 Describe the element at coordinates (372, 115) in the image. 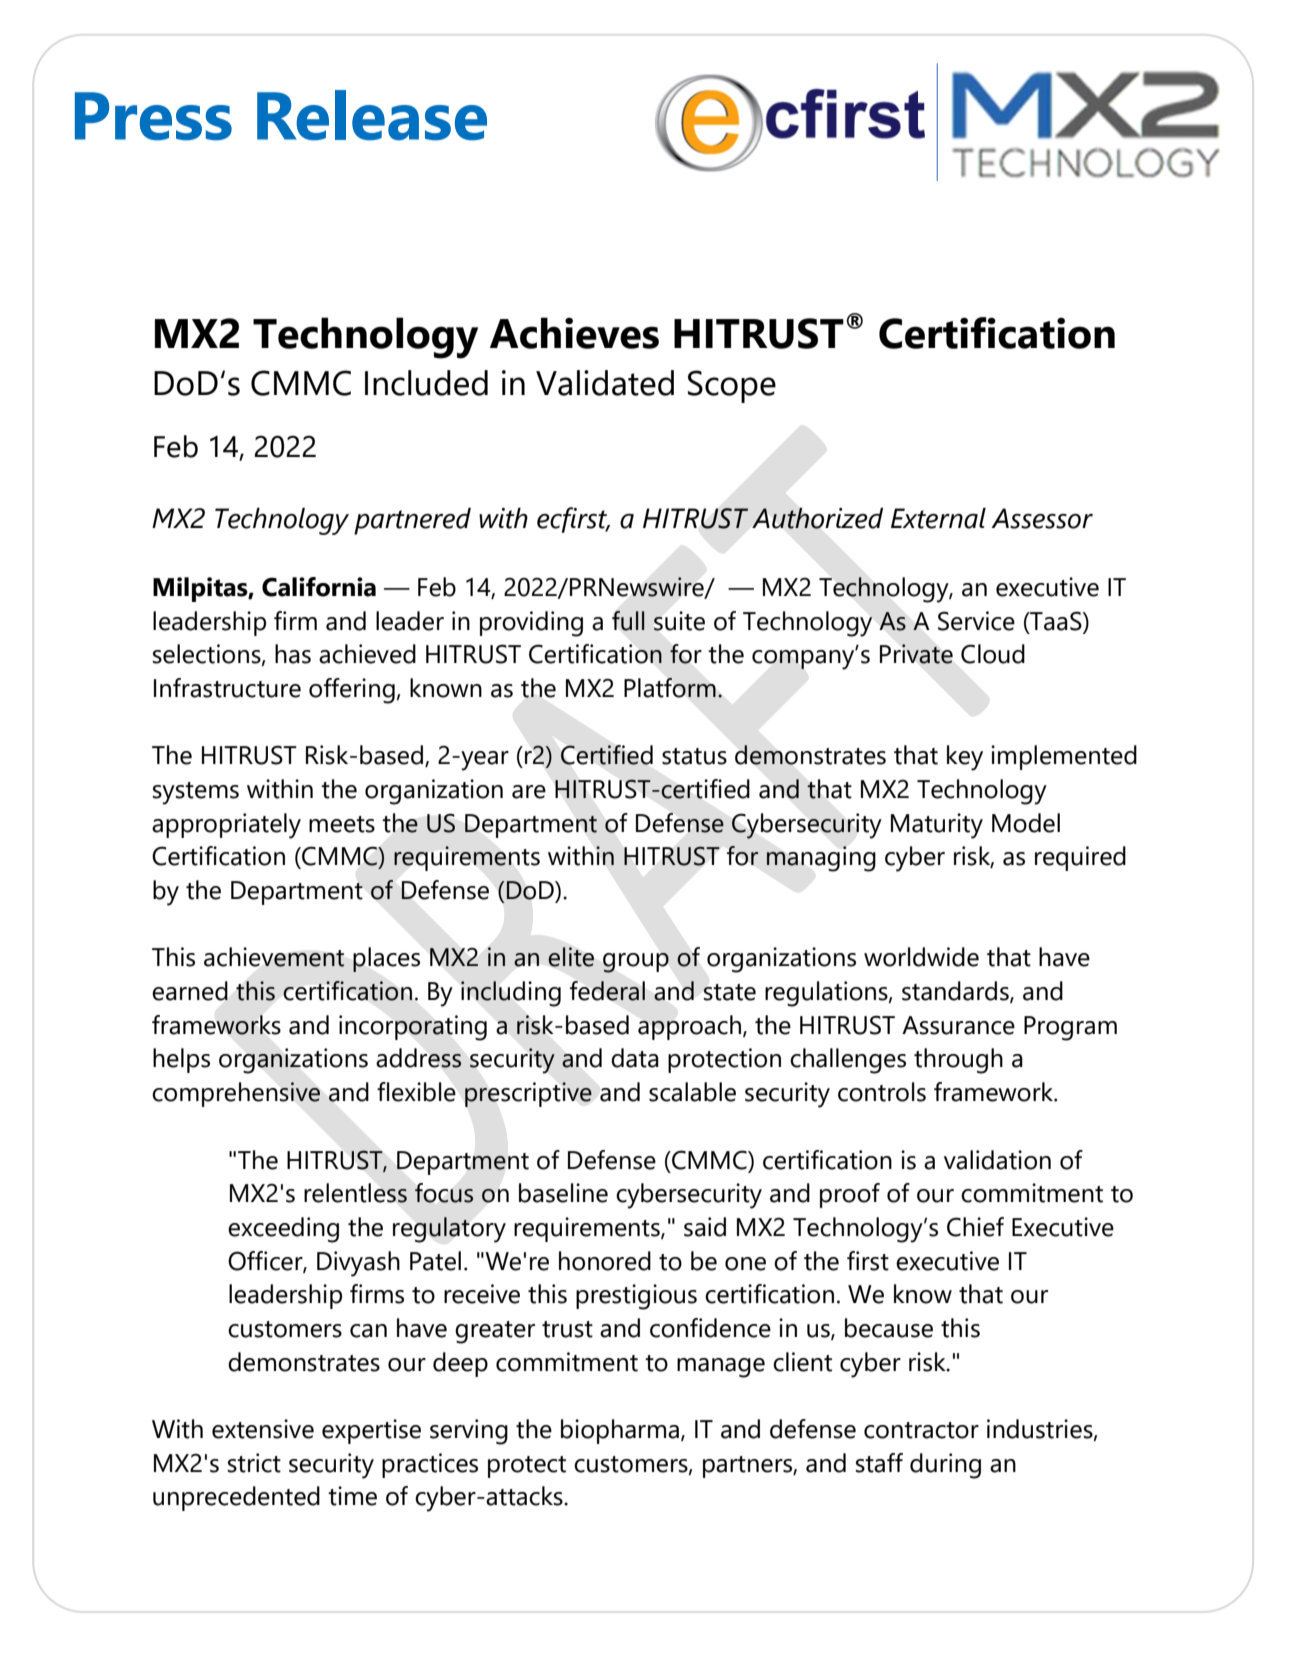

I see `Release` at that location.
